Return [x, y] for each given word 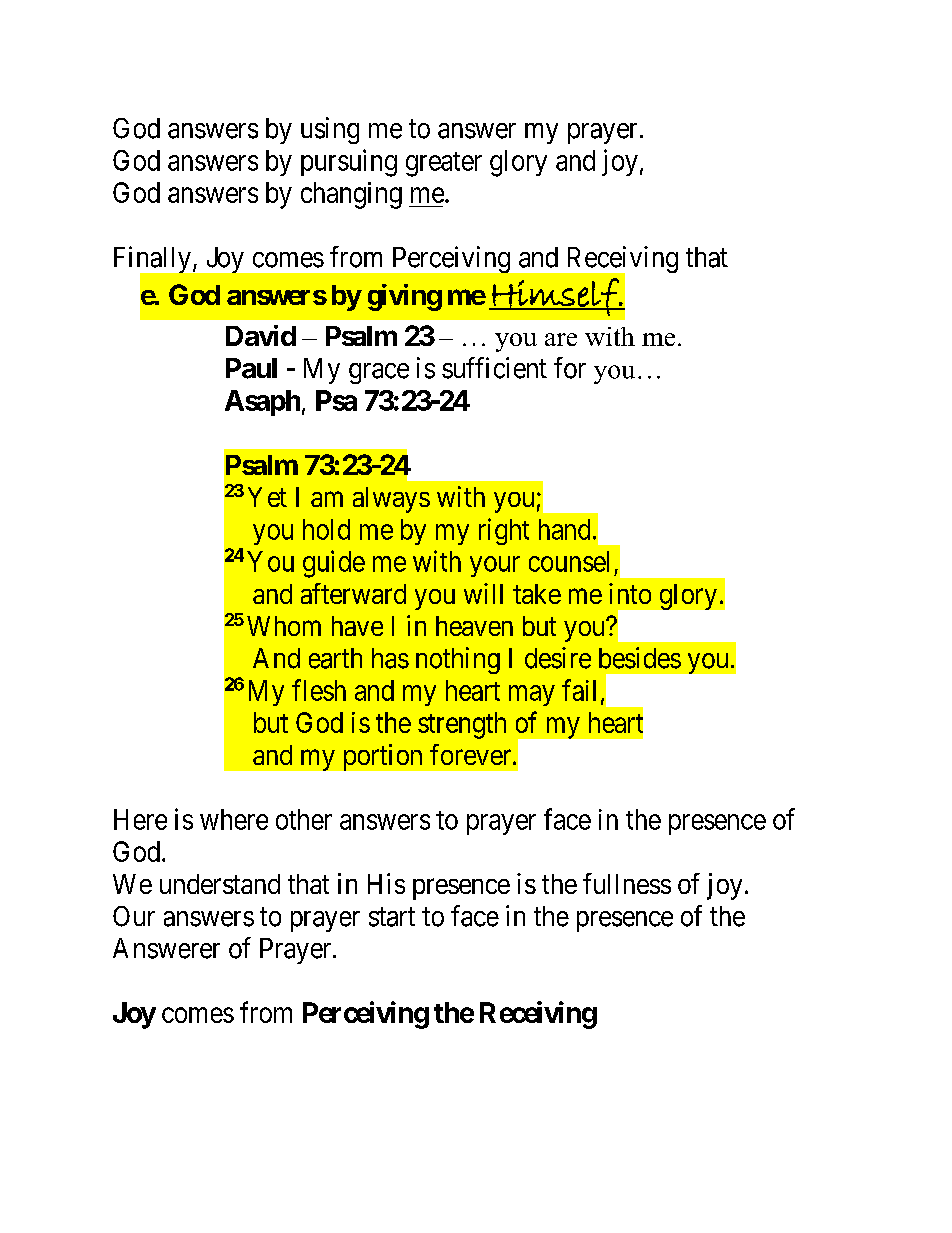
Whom [284, 626]
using [330, 130]
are [561, 339]
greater [444, 164]
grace [379, 373]
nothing [458, 660]
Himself [555, 297]
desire [558, 658]
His [386, 883]
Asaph [262, 403]
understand [220, 884]
